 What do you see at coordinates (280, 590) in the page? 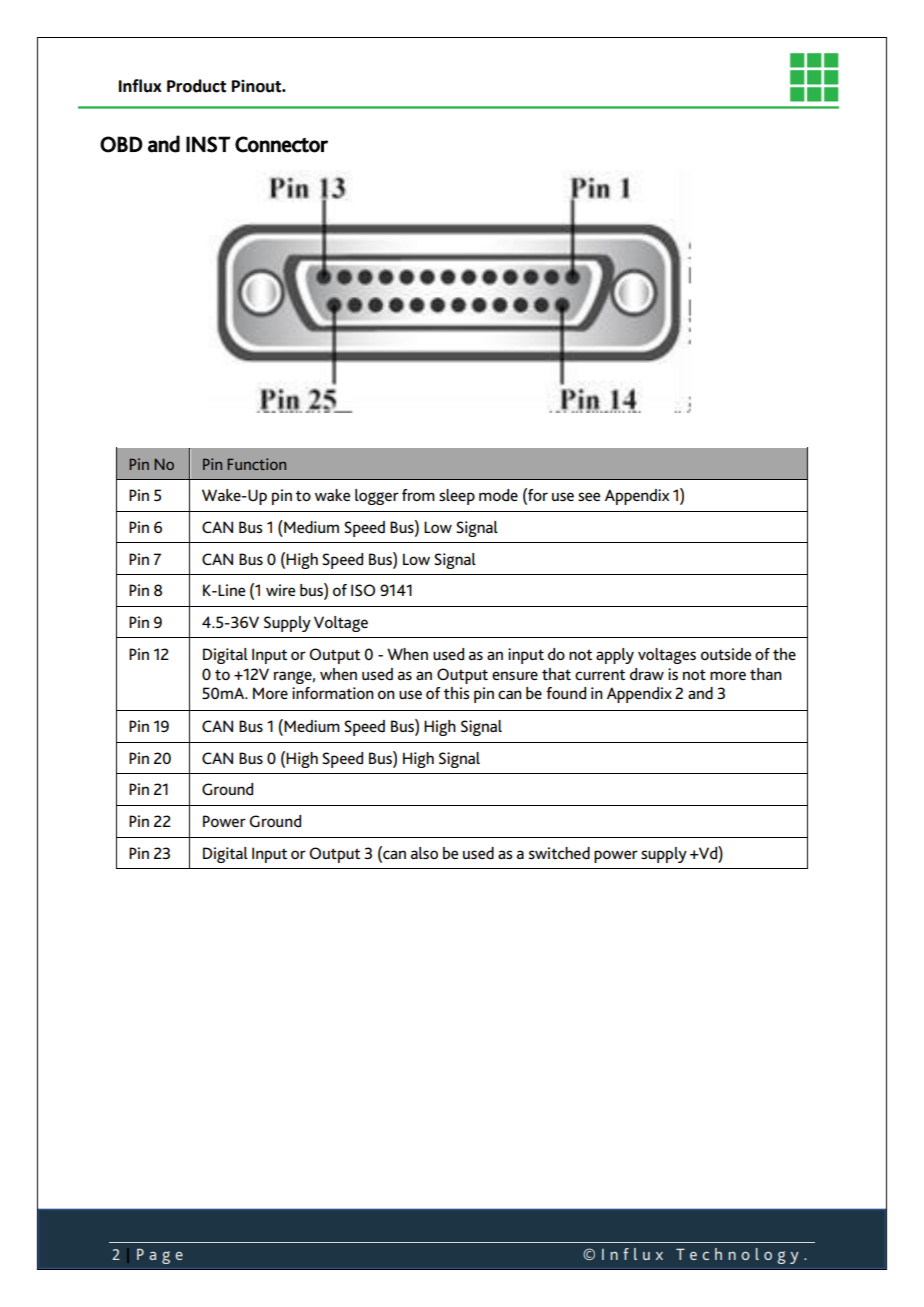
I see `wire` at bounding box center [280, 590].
